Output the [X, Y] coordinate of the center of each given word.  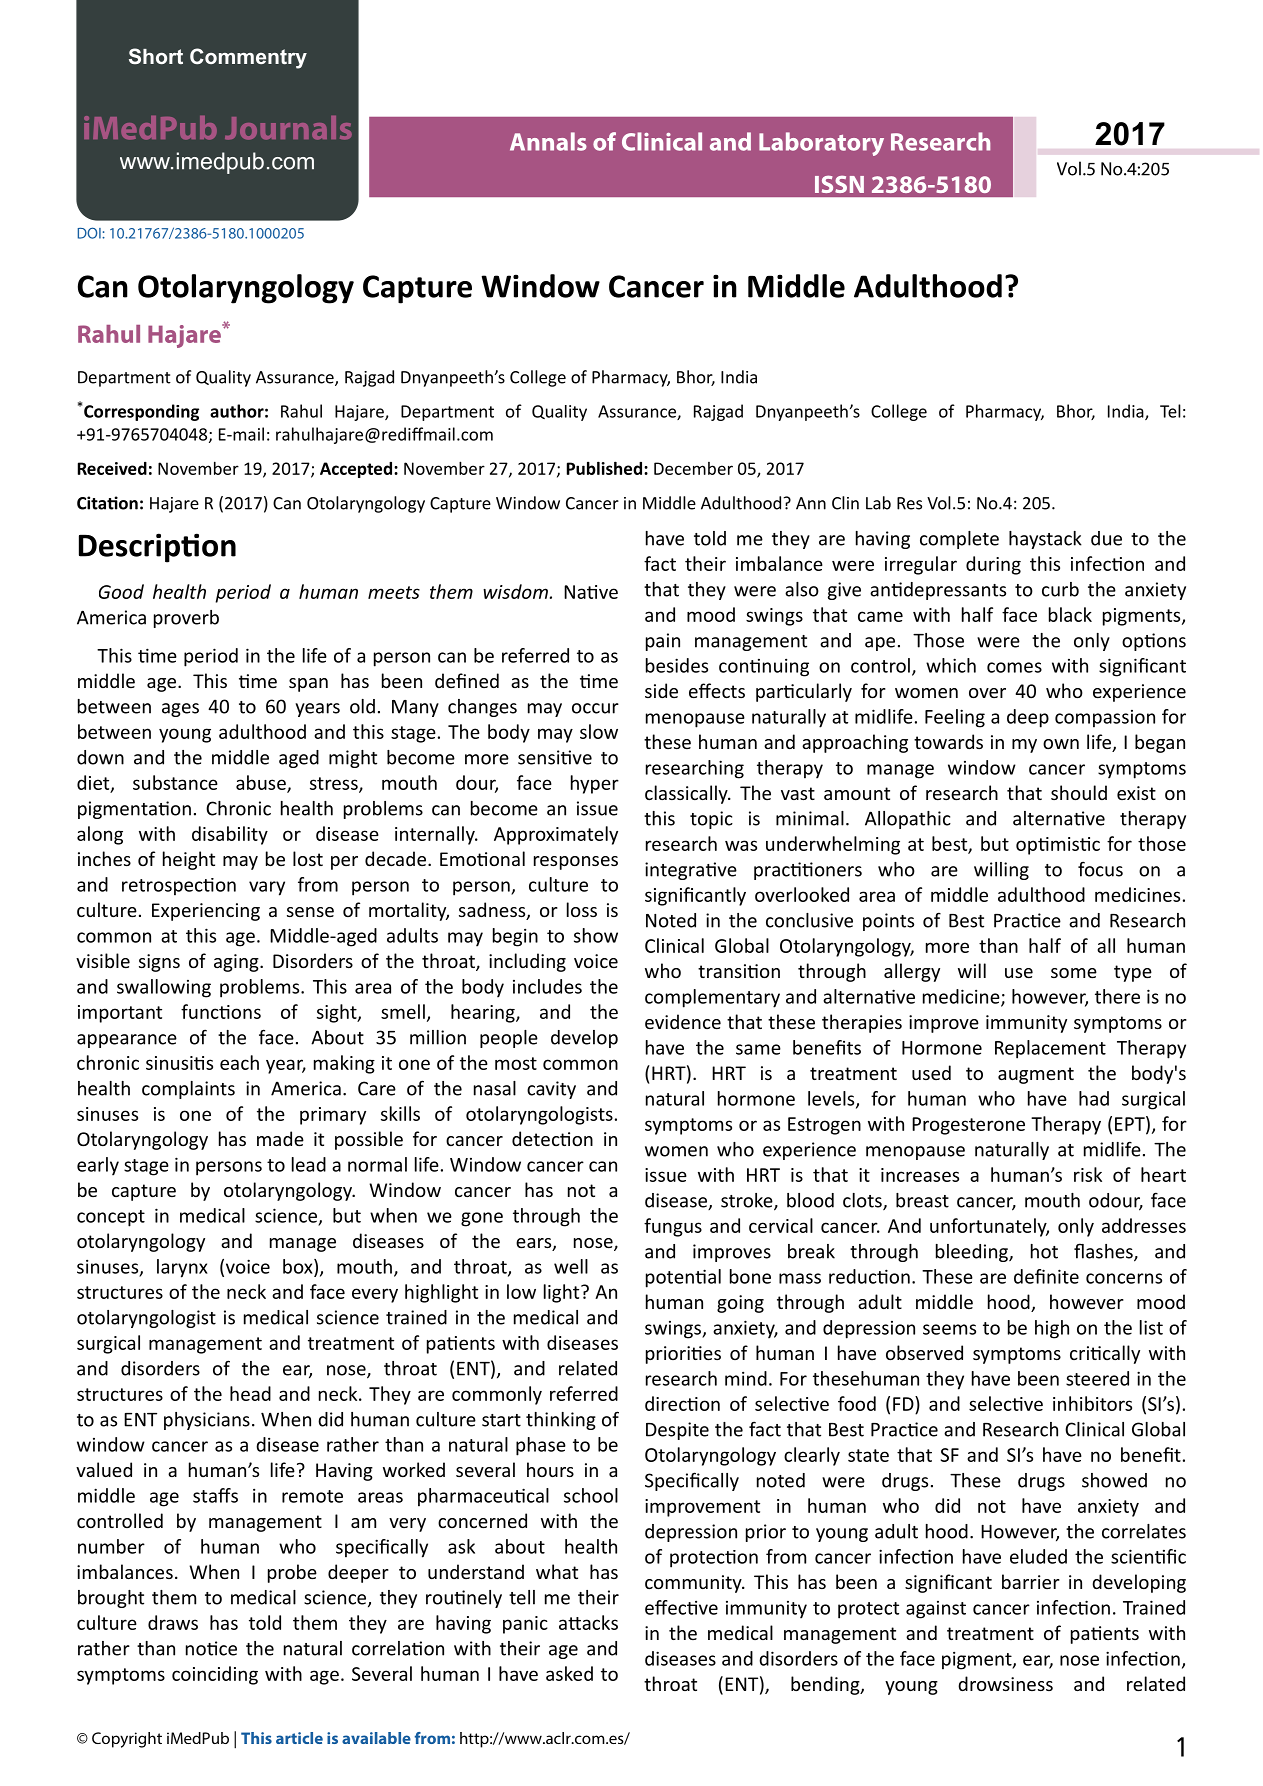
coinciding [215, 1675]
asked [569, 1673]
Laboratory [821, 144]
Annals [548, 141]
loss [582, 909]
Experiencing [206, 912]
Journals [288, 128]
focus [1100, 869]
